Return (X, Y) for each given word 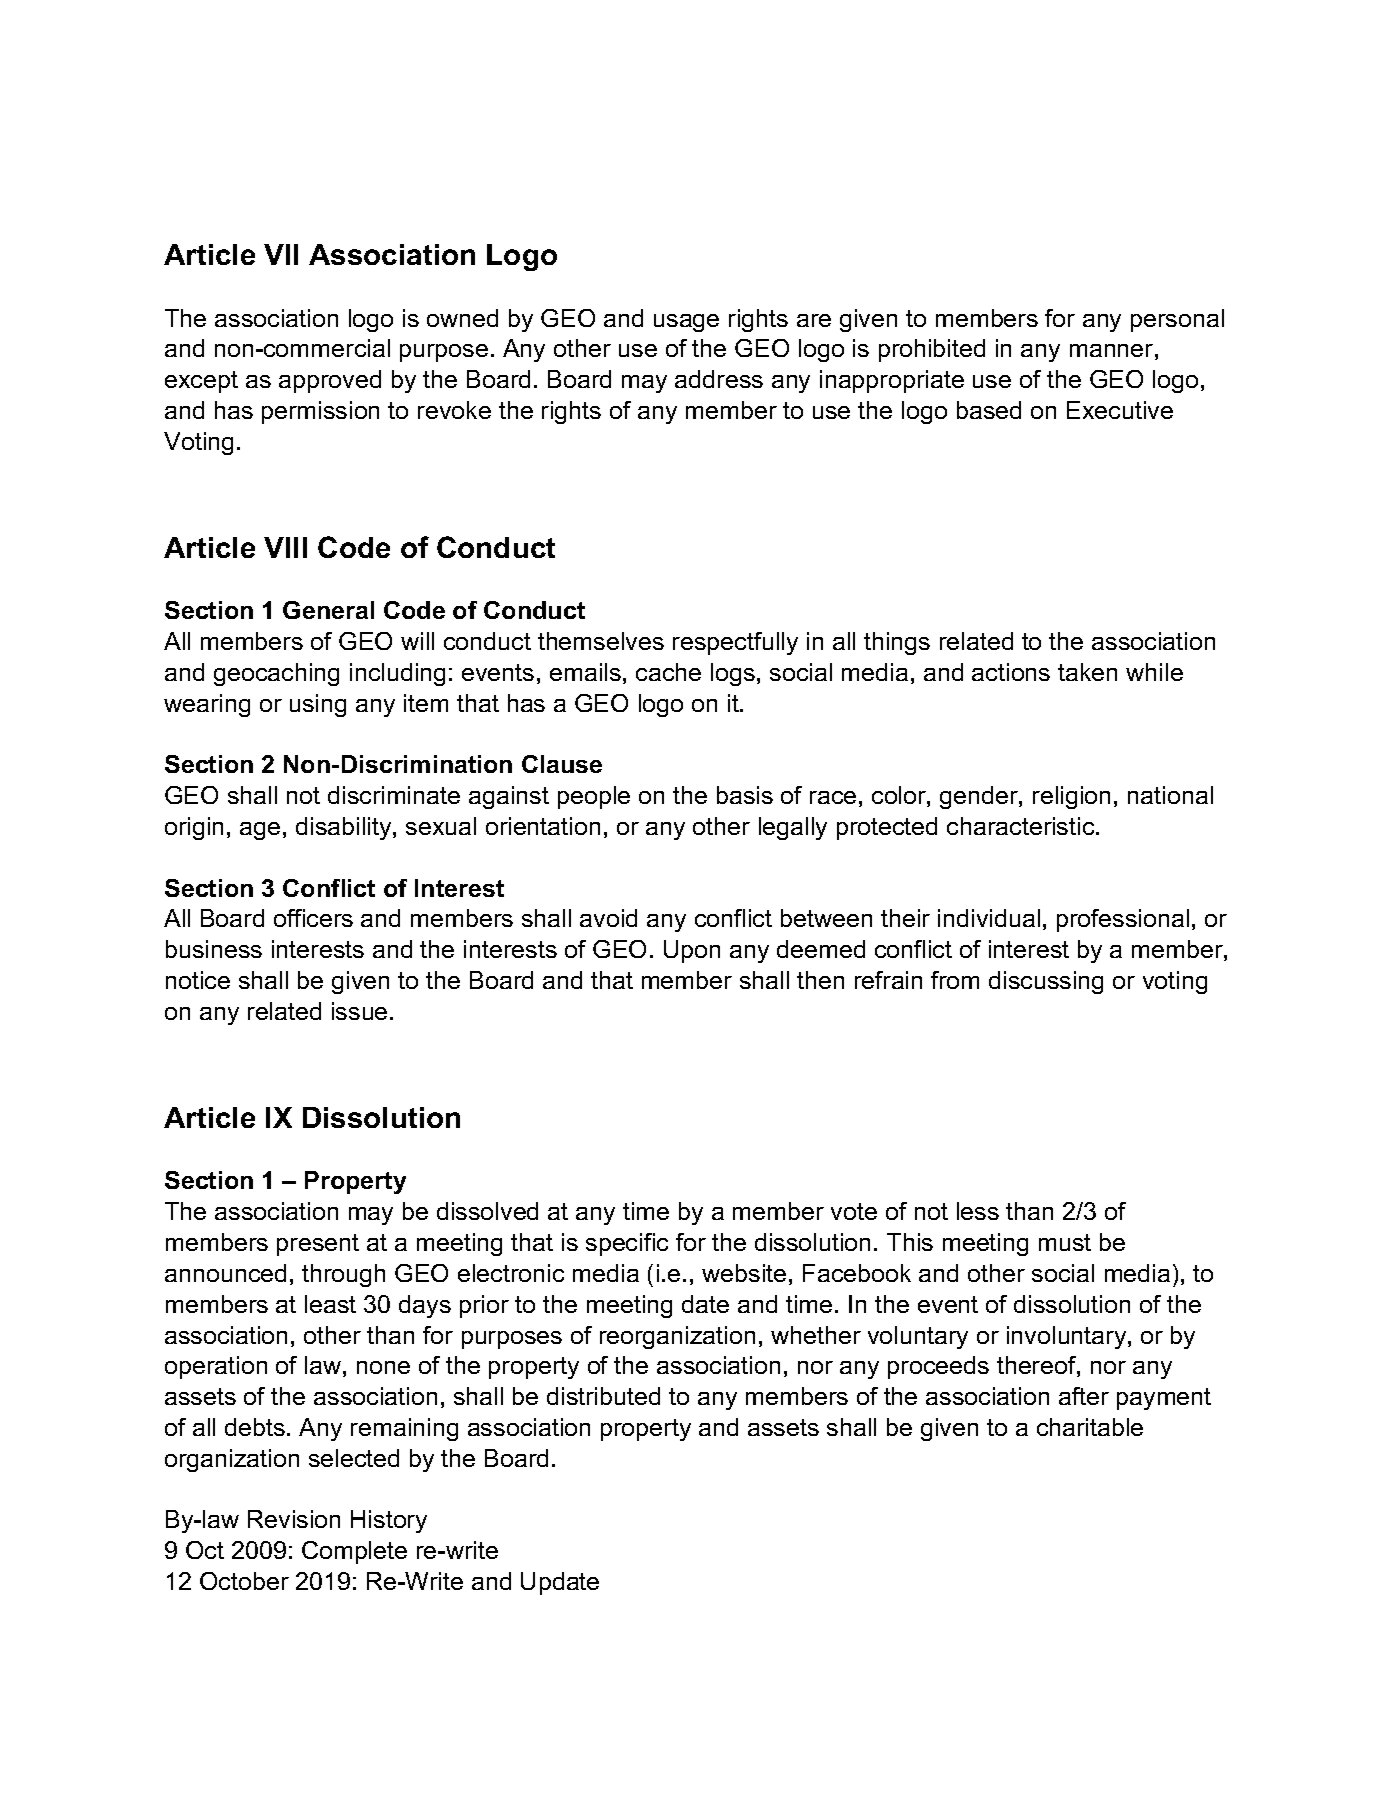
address (719, 379)
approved (330, 381)
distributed (603, 1396)
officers (313, 918)
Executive (1120, 410)
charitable (1090, 1427)
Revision (294, 1519)
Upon (692, 951)
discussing (1046, 982)
